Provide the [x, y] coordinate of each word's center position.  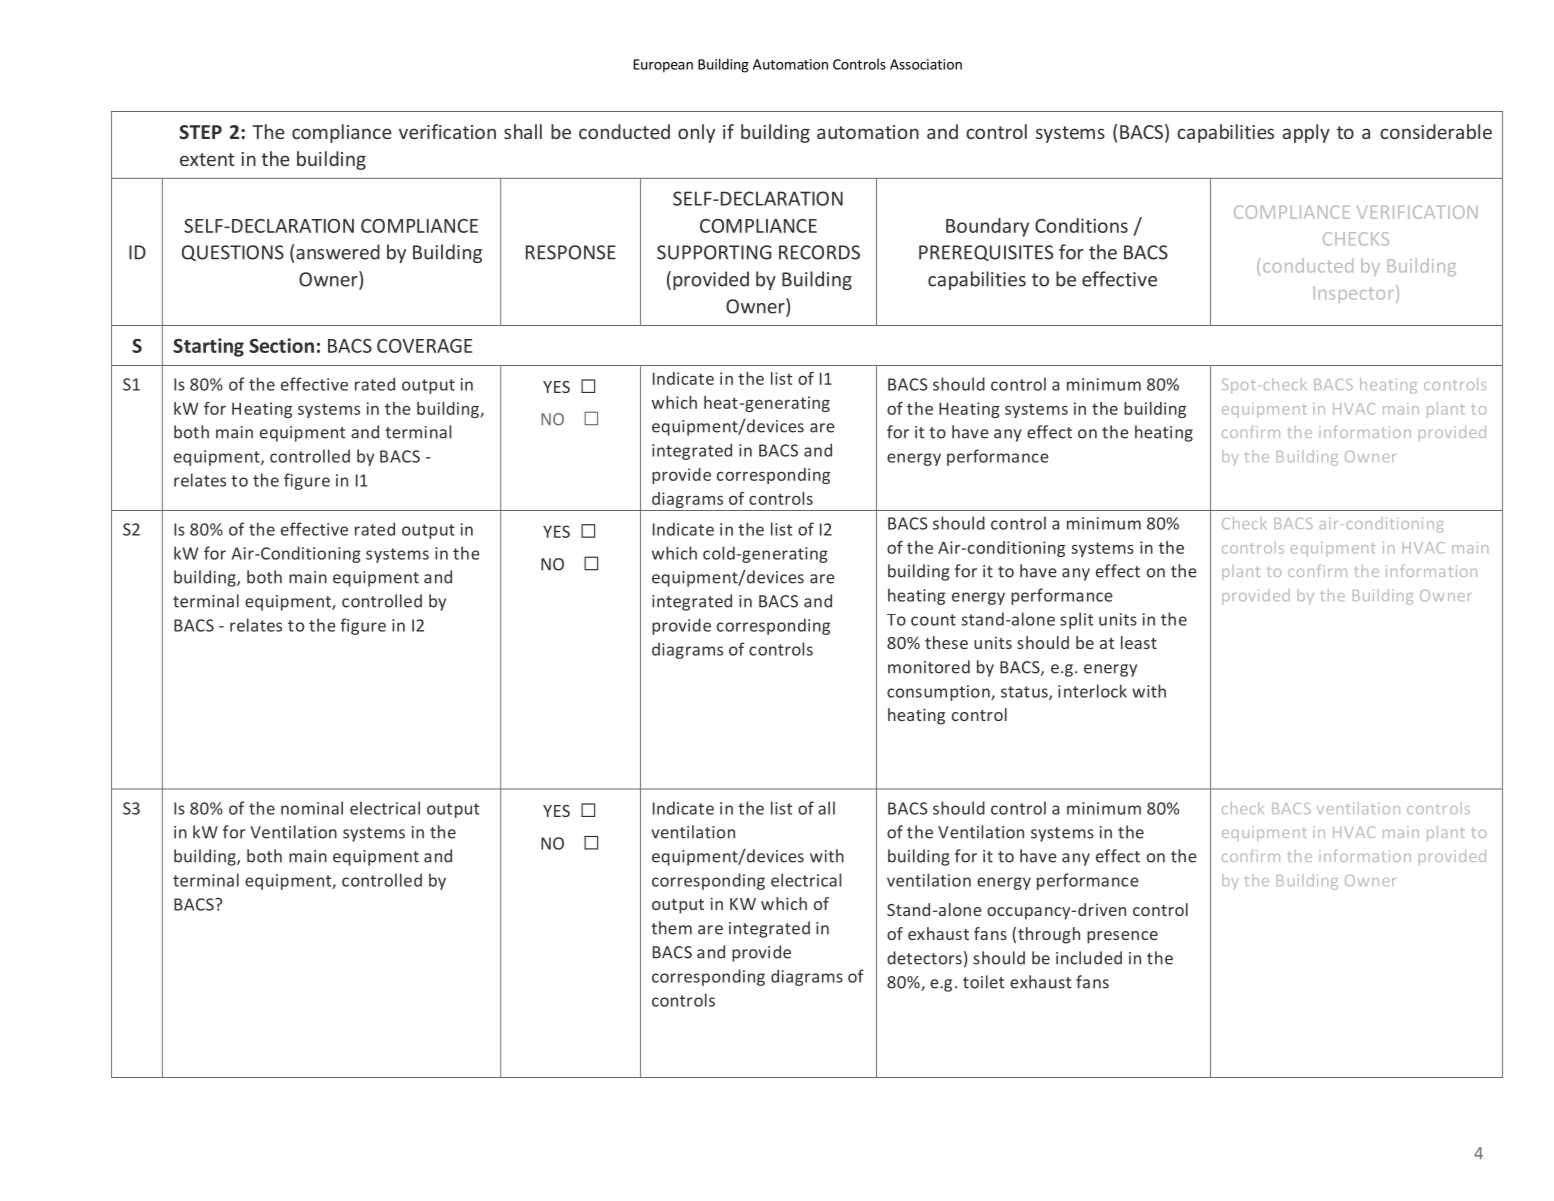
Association [926, 64]
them [671, 928]
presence [1122, 937]
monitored [929, 667]
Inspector [1354, 294]
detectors [924, 958]
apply [1306, 133]
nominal [312, 808]
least [1139, 642]
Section [281, 345]
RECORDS [819, 252]
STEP [200, 132]
